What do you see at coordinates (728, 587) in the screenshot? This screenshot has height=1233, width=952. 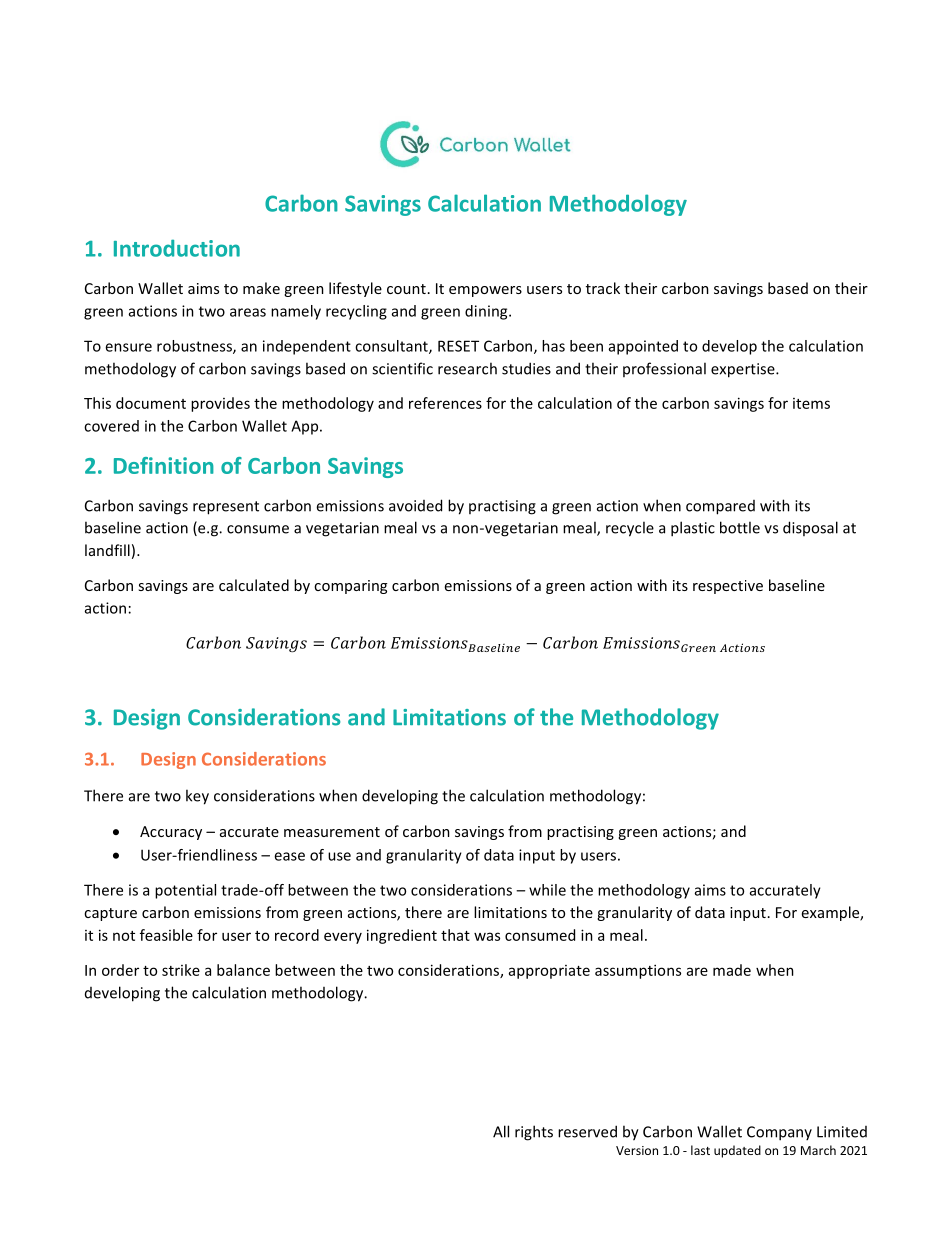 I see `respective` at bounding box center [728, 587].
